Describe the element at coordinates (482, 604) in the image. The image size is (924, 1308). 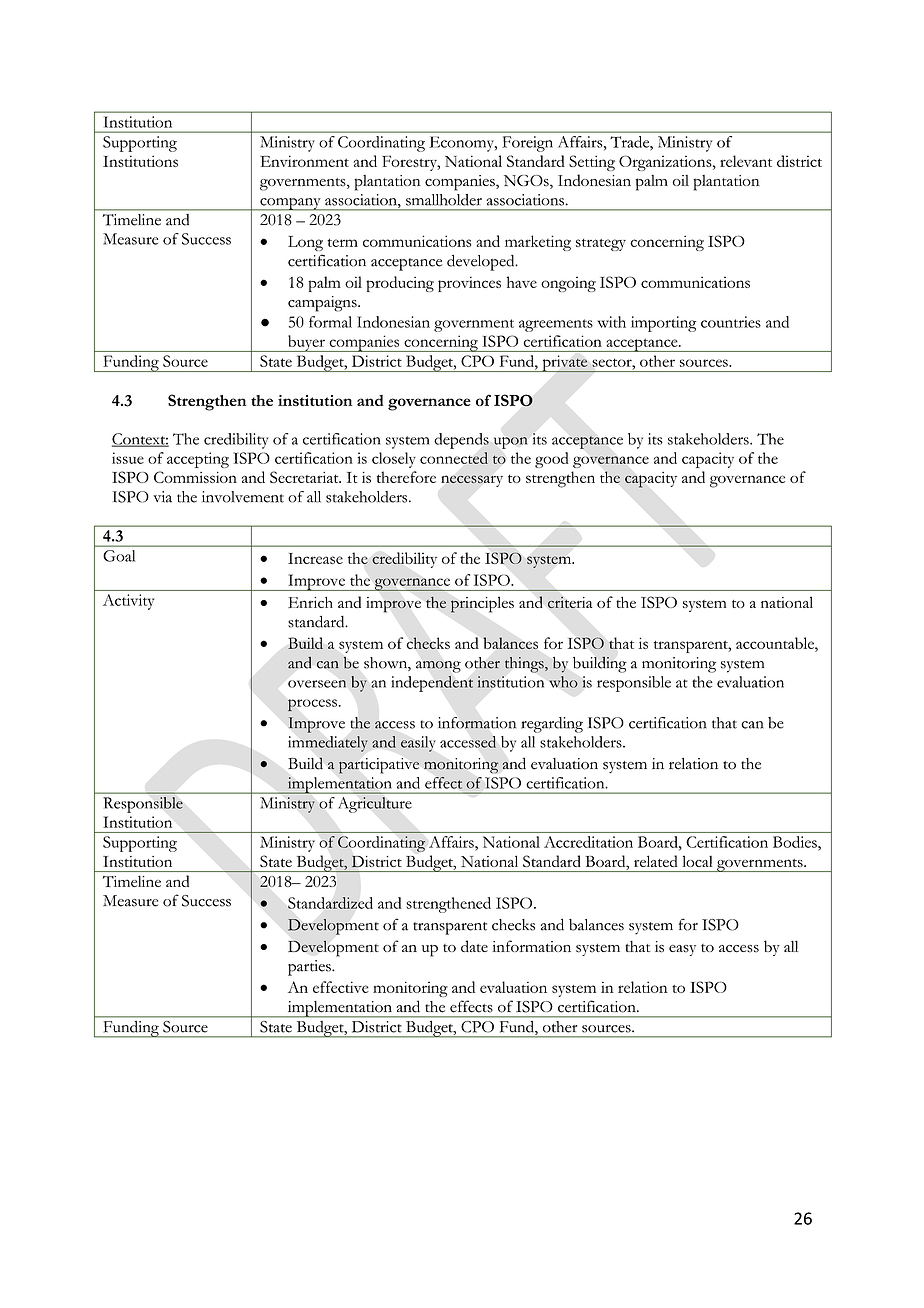
I see `principles` at that location.
